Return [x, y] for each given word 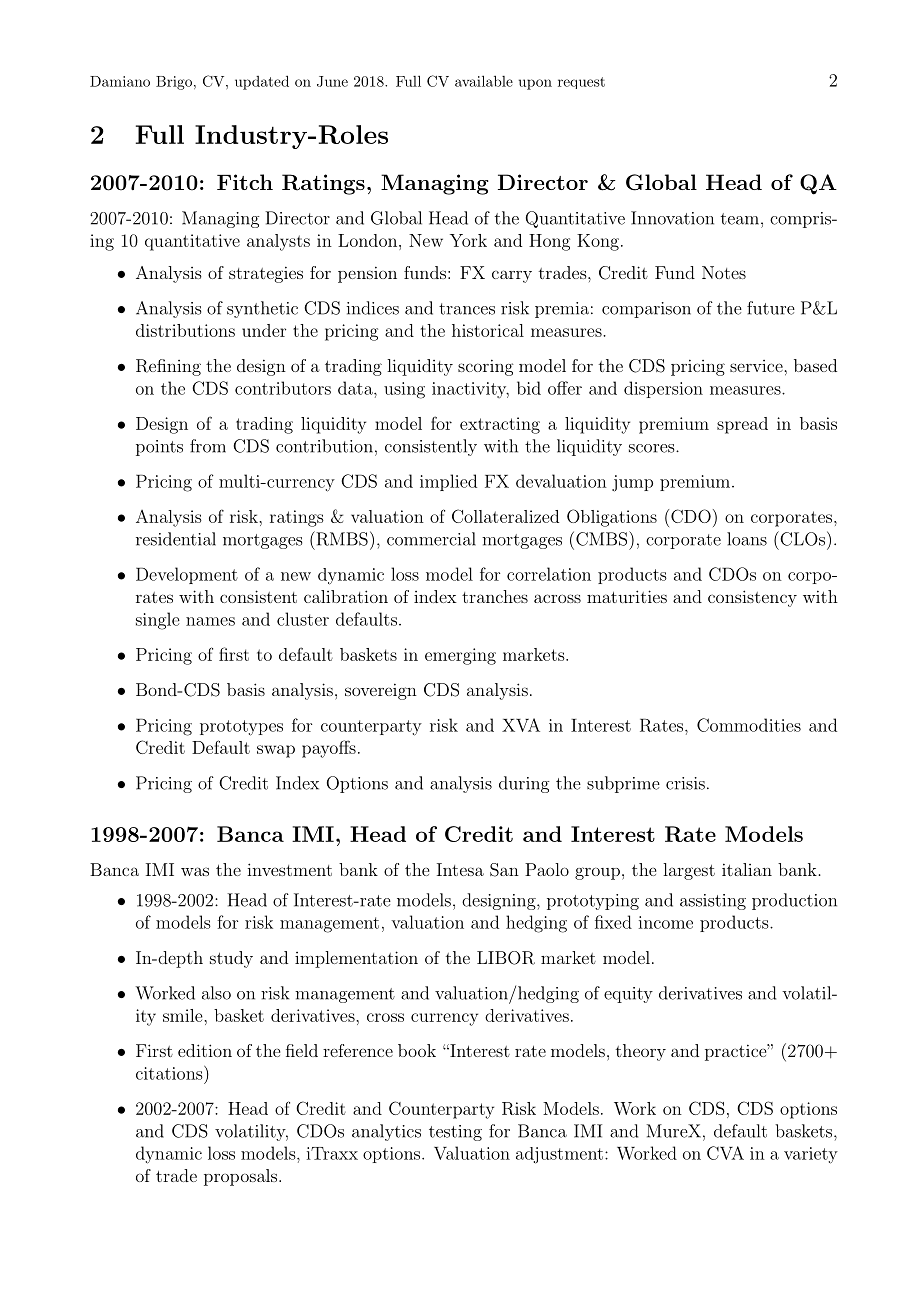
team [740, 219]
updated [262, 82]
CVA [725, 1153]
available [484, 81]
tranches [495, 596]
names [210, 621]
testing [455, 1133]
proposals [240, 1177]
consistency [752, 598]
